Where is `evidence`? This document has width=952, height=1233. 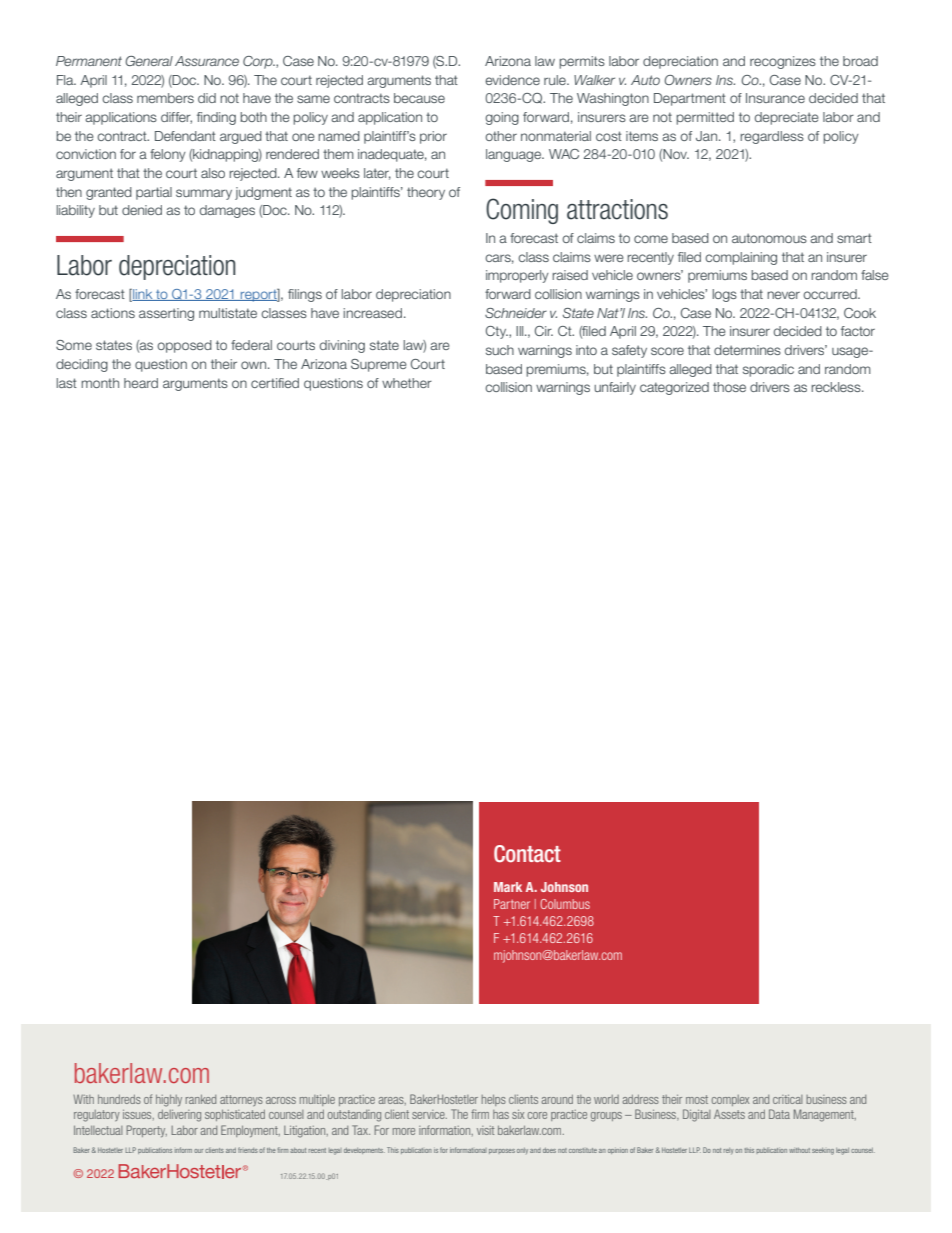 evidence is located at coordinates (512, 80).
